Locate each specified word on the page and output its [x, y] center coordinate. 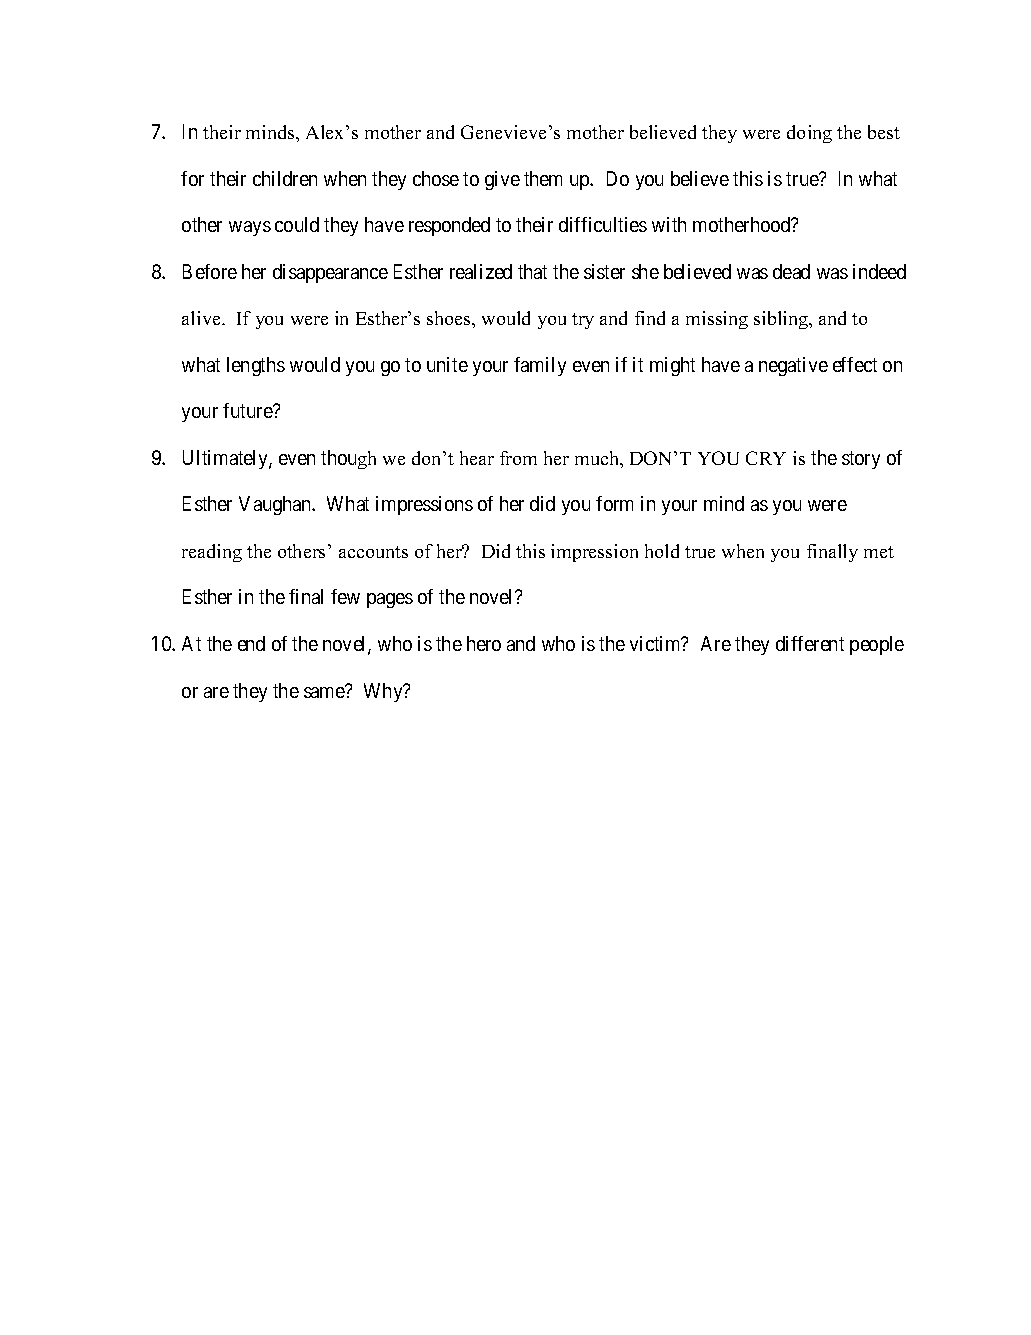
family [540, 366]
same [325, 692]
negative [793, 366]
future [248, 410]
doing [809, 134]
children [285, 178]
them [543, 178]
